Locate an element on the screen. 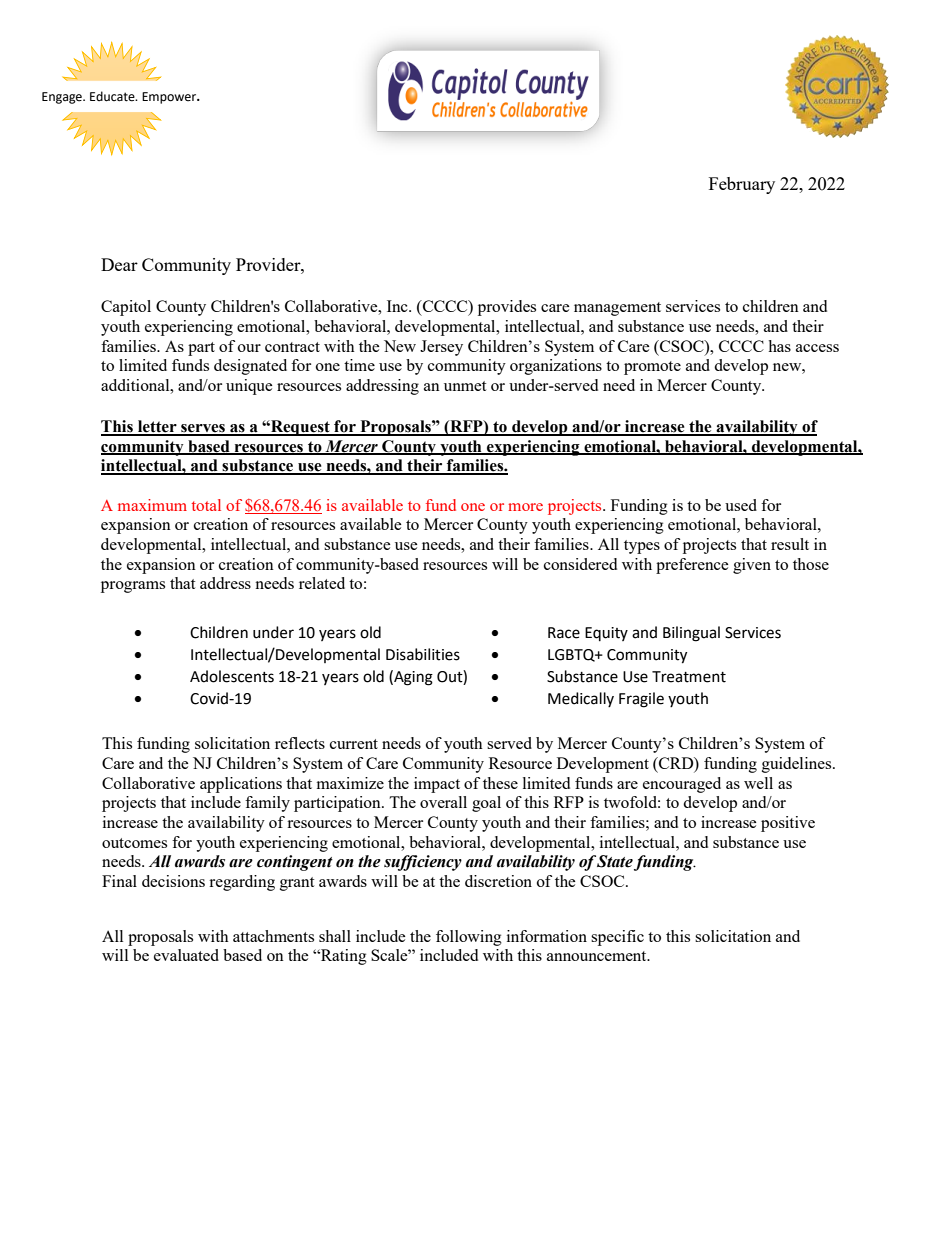  following is located at coordinates (469, 938).
